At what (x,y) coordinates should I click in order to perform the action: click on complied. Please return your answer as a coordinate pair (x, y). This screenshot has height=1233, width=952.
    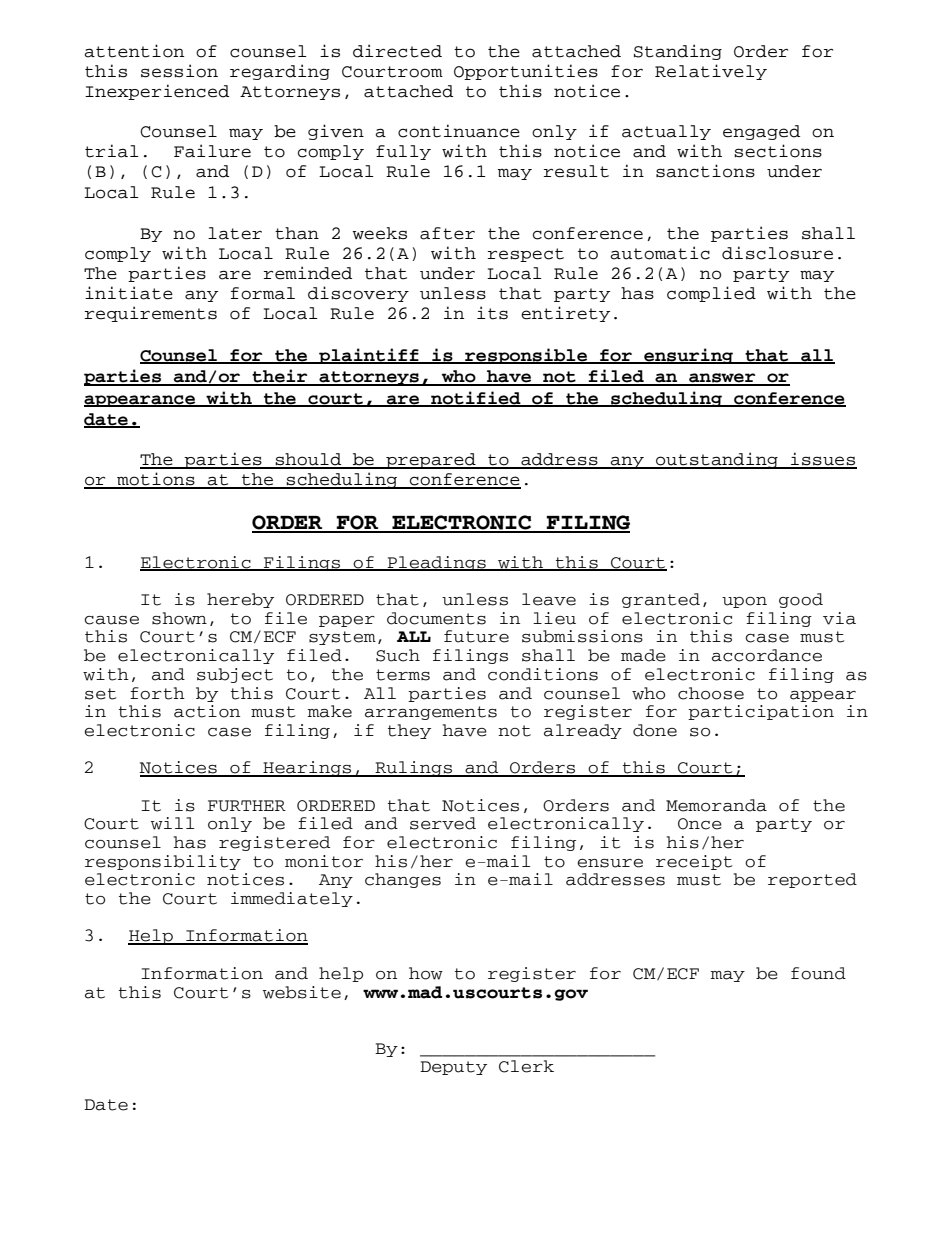
    Looking at the image, I should click on (711, 294).
